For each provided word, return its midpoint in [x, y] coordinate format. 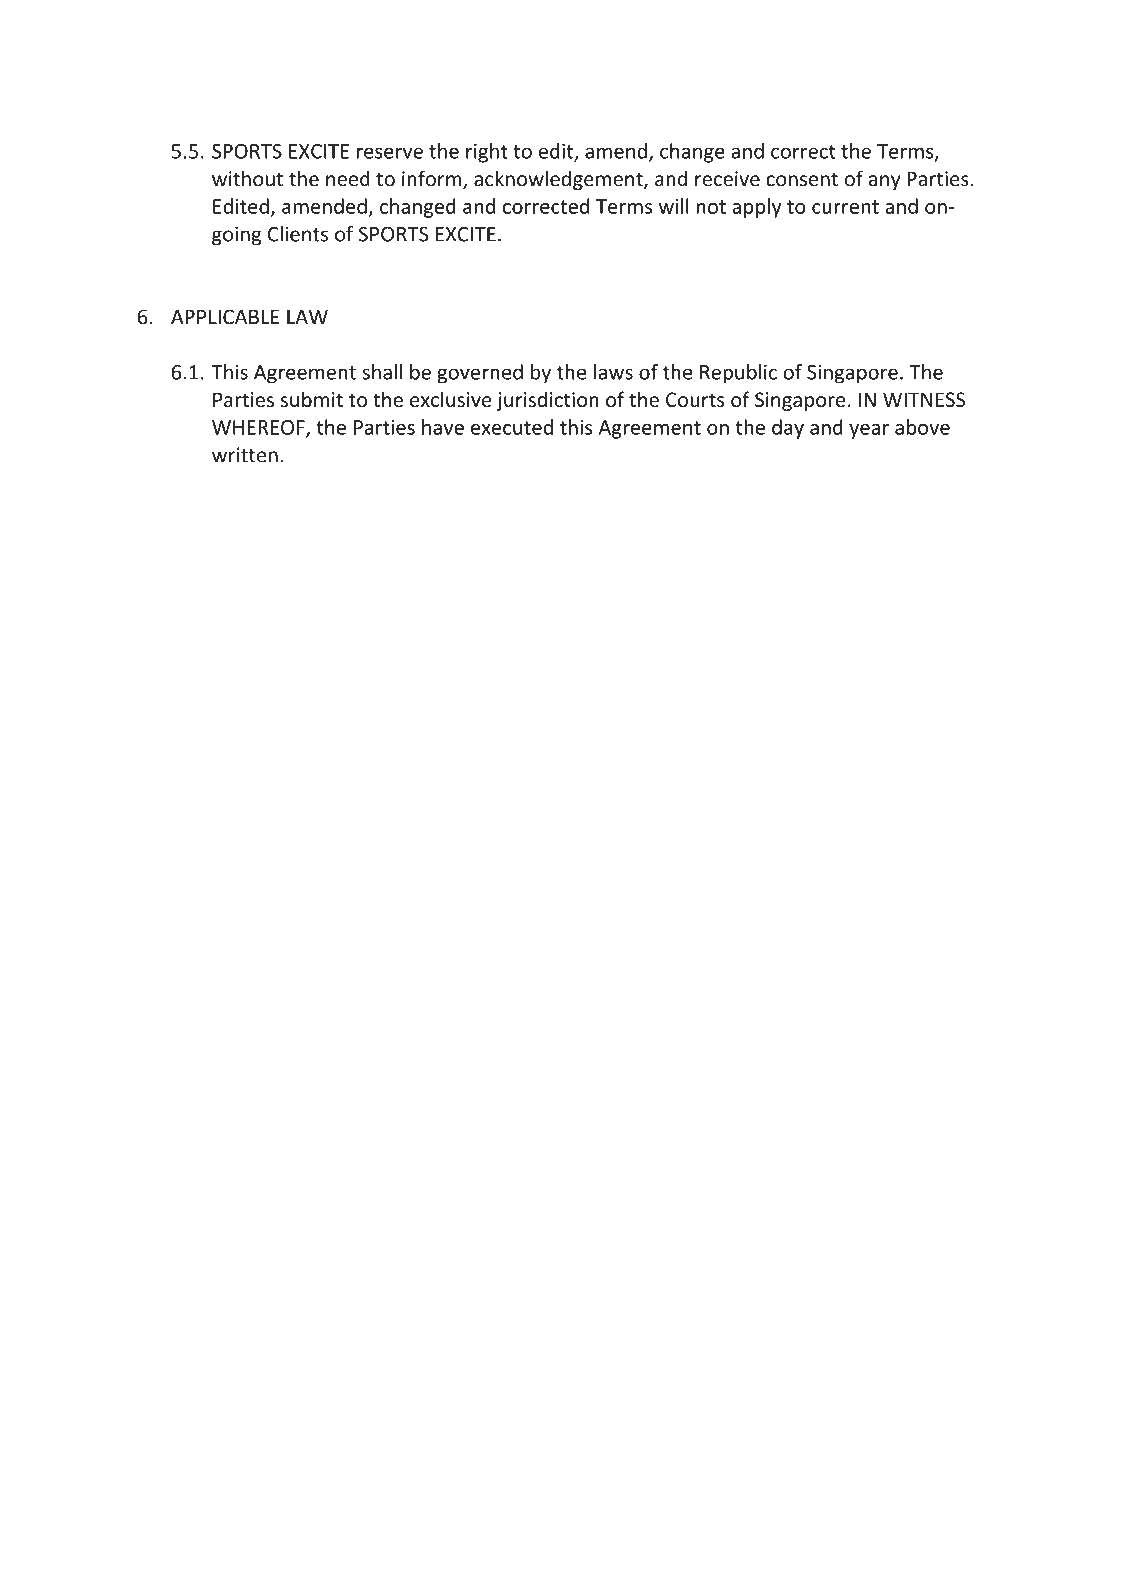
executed [512, 427]
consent [802, 180]
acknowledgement [559, 180]
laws [613, 372]
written [245, 455]
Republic [738, 374]
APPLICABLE [225, 317]
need [348, 178]
